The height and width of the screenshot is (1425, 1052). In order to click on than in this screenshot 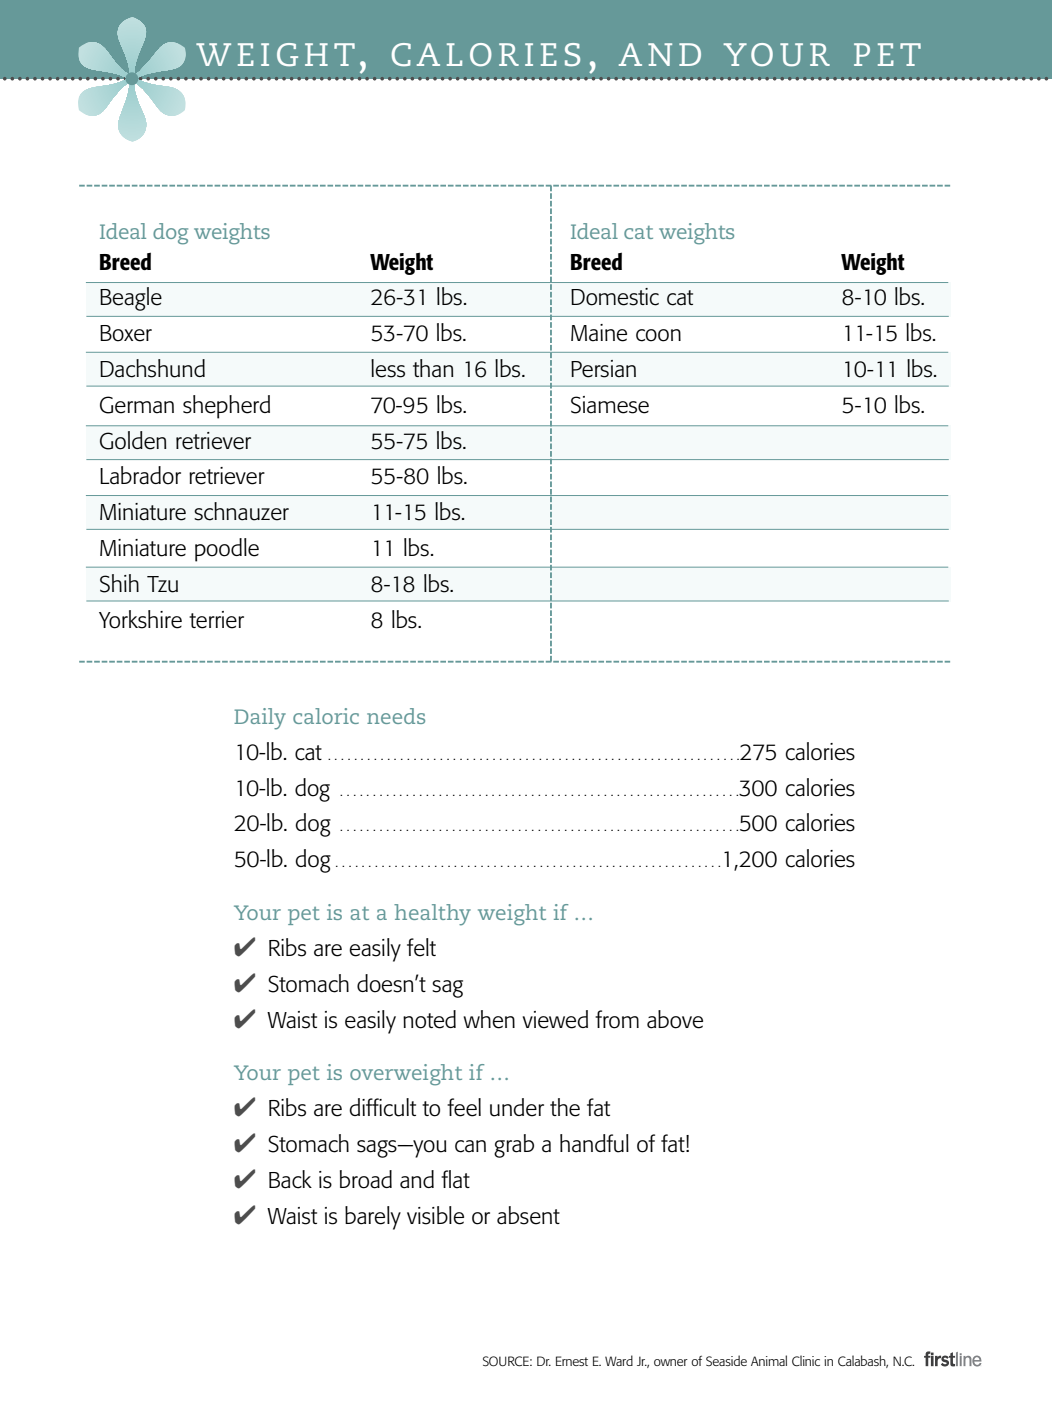, I will do `click(433, 368)`.
